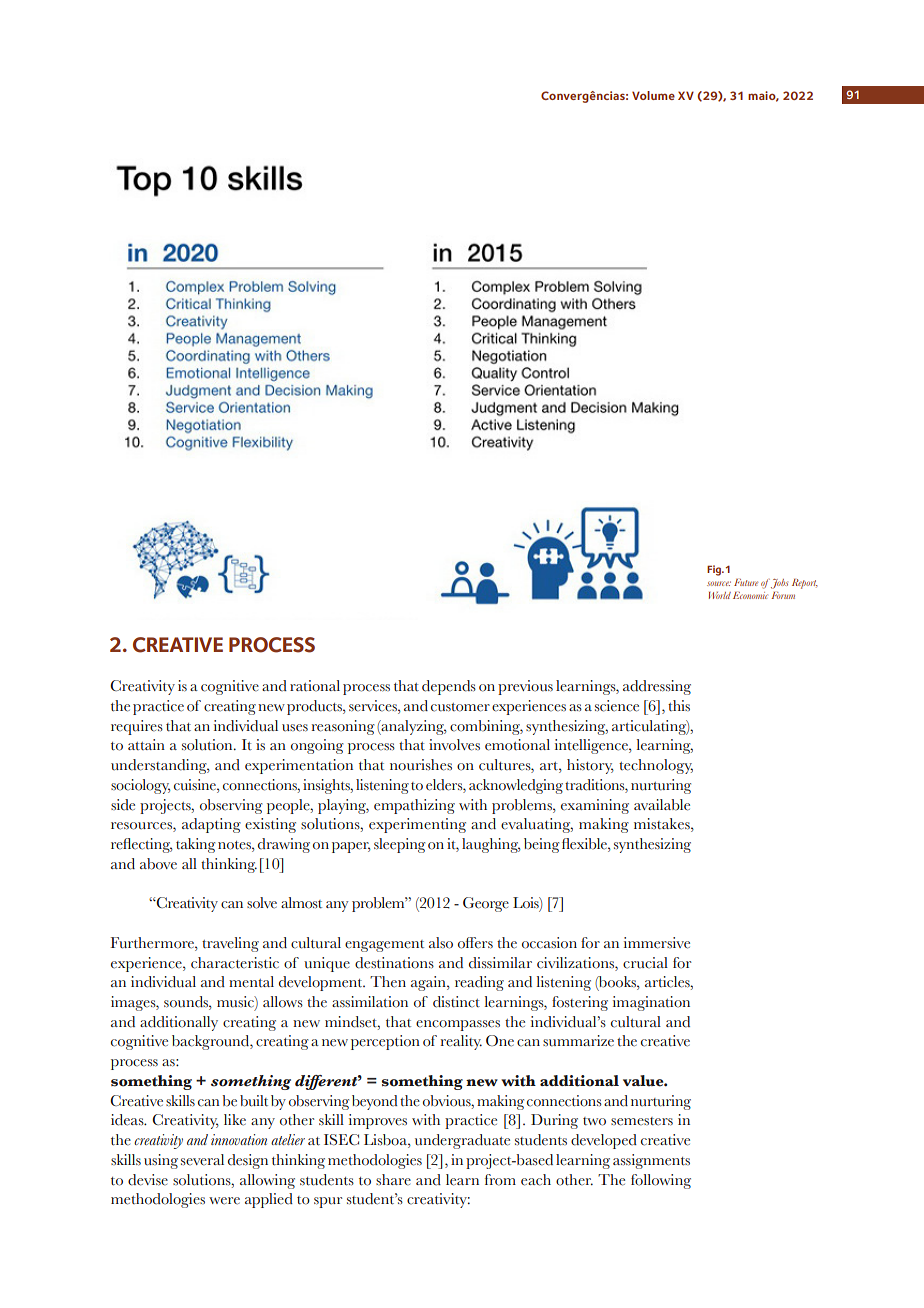  Describe the element at coordinates (750, 595) in the screenshot. I see `Economic` at that location.
